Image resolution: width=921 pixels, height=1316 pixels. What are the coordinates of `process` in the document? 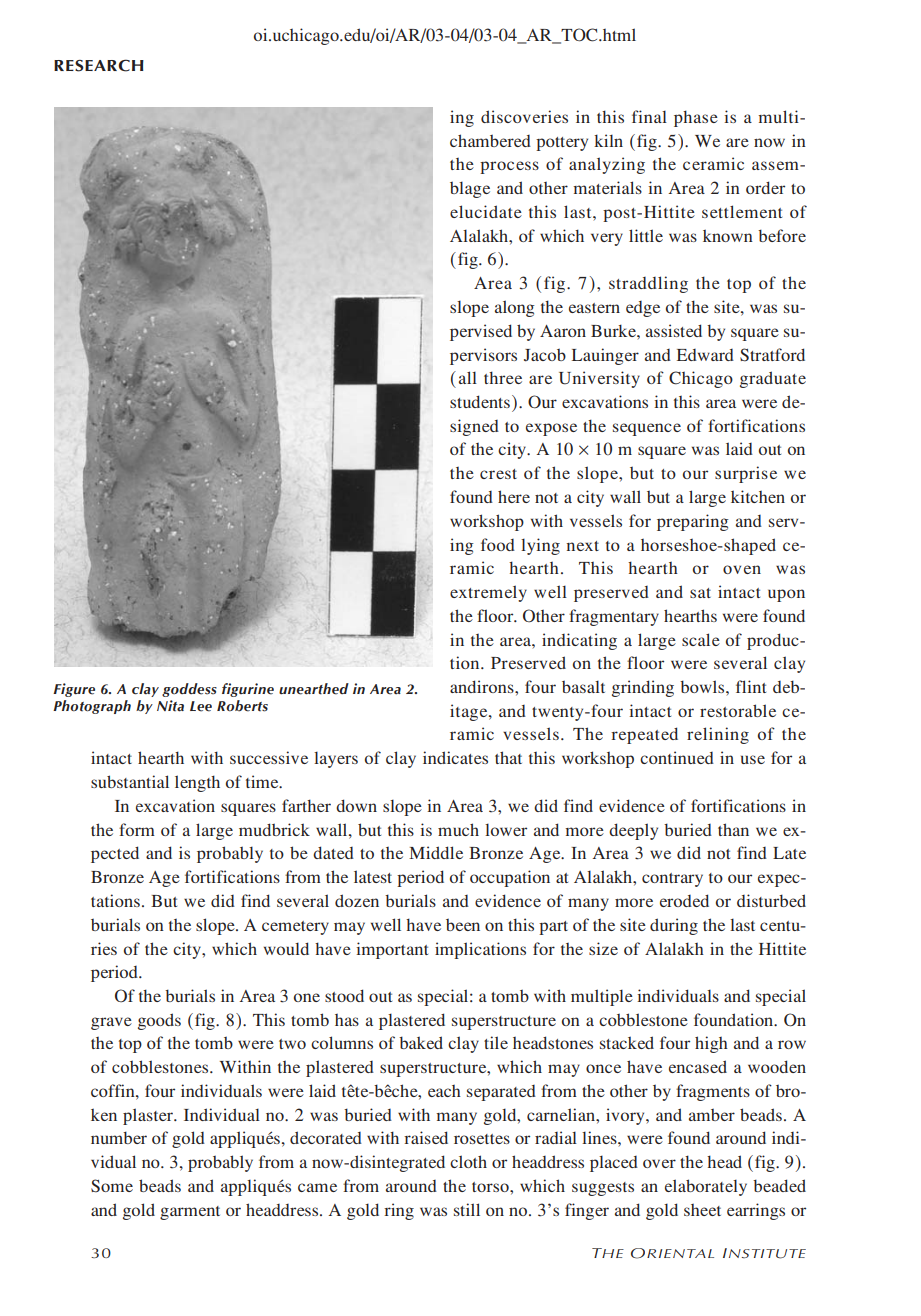 It's located at (509, 167).
